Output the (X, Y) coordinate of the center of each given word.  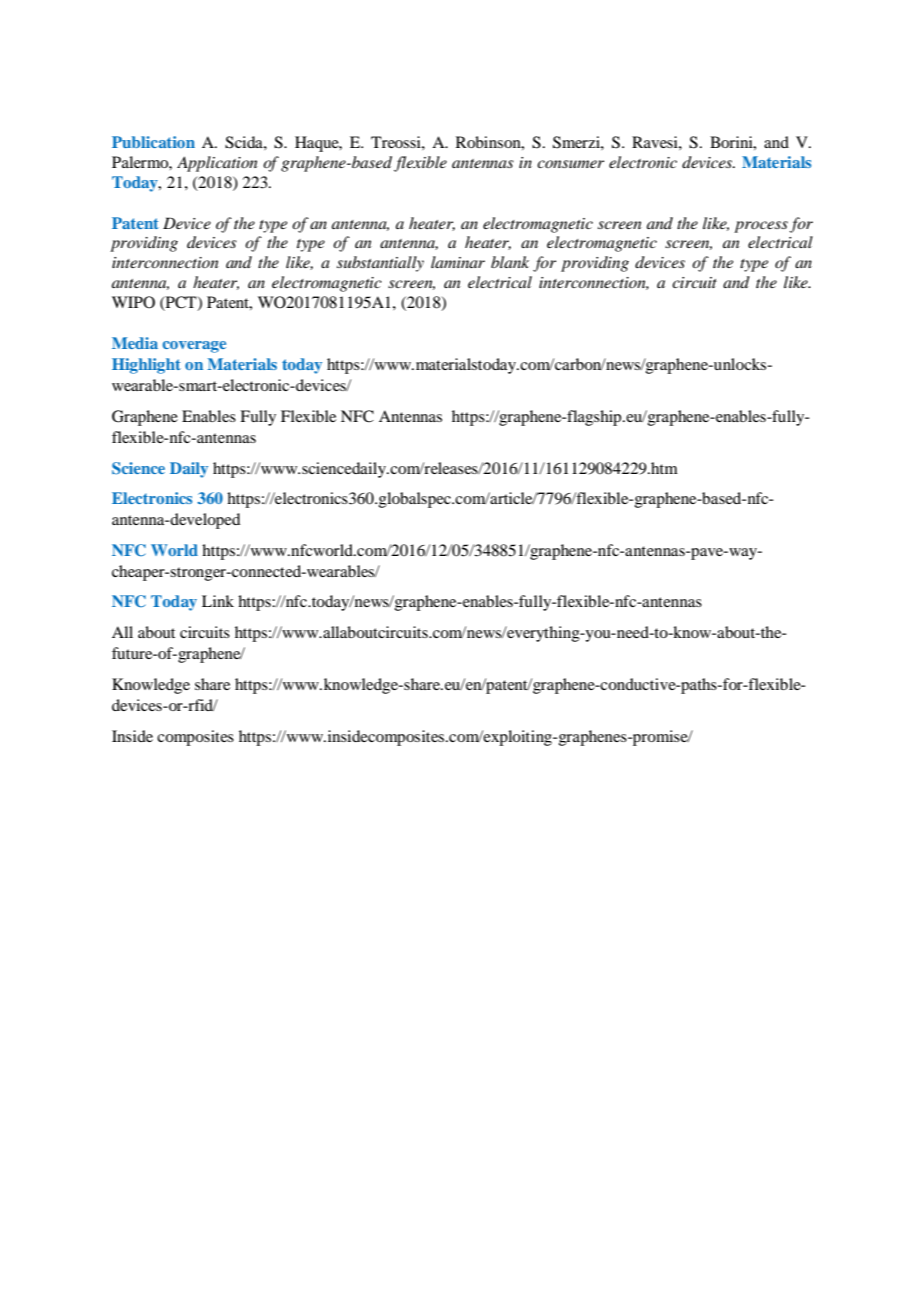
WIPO (133, 302)
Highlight (146, 366)
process (761, 227)
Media (135, 343)
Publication (153, 142)
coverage (194, 347)
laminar (458, 262)
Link (218, 601)
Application (217, 164)
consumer (570, 164)
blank (510, 262)
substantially (380, 264)
